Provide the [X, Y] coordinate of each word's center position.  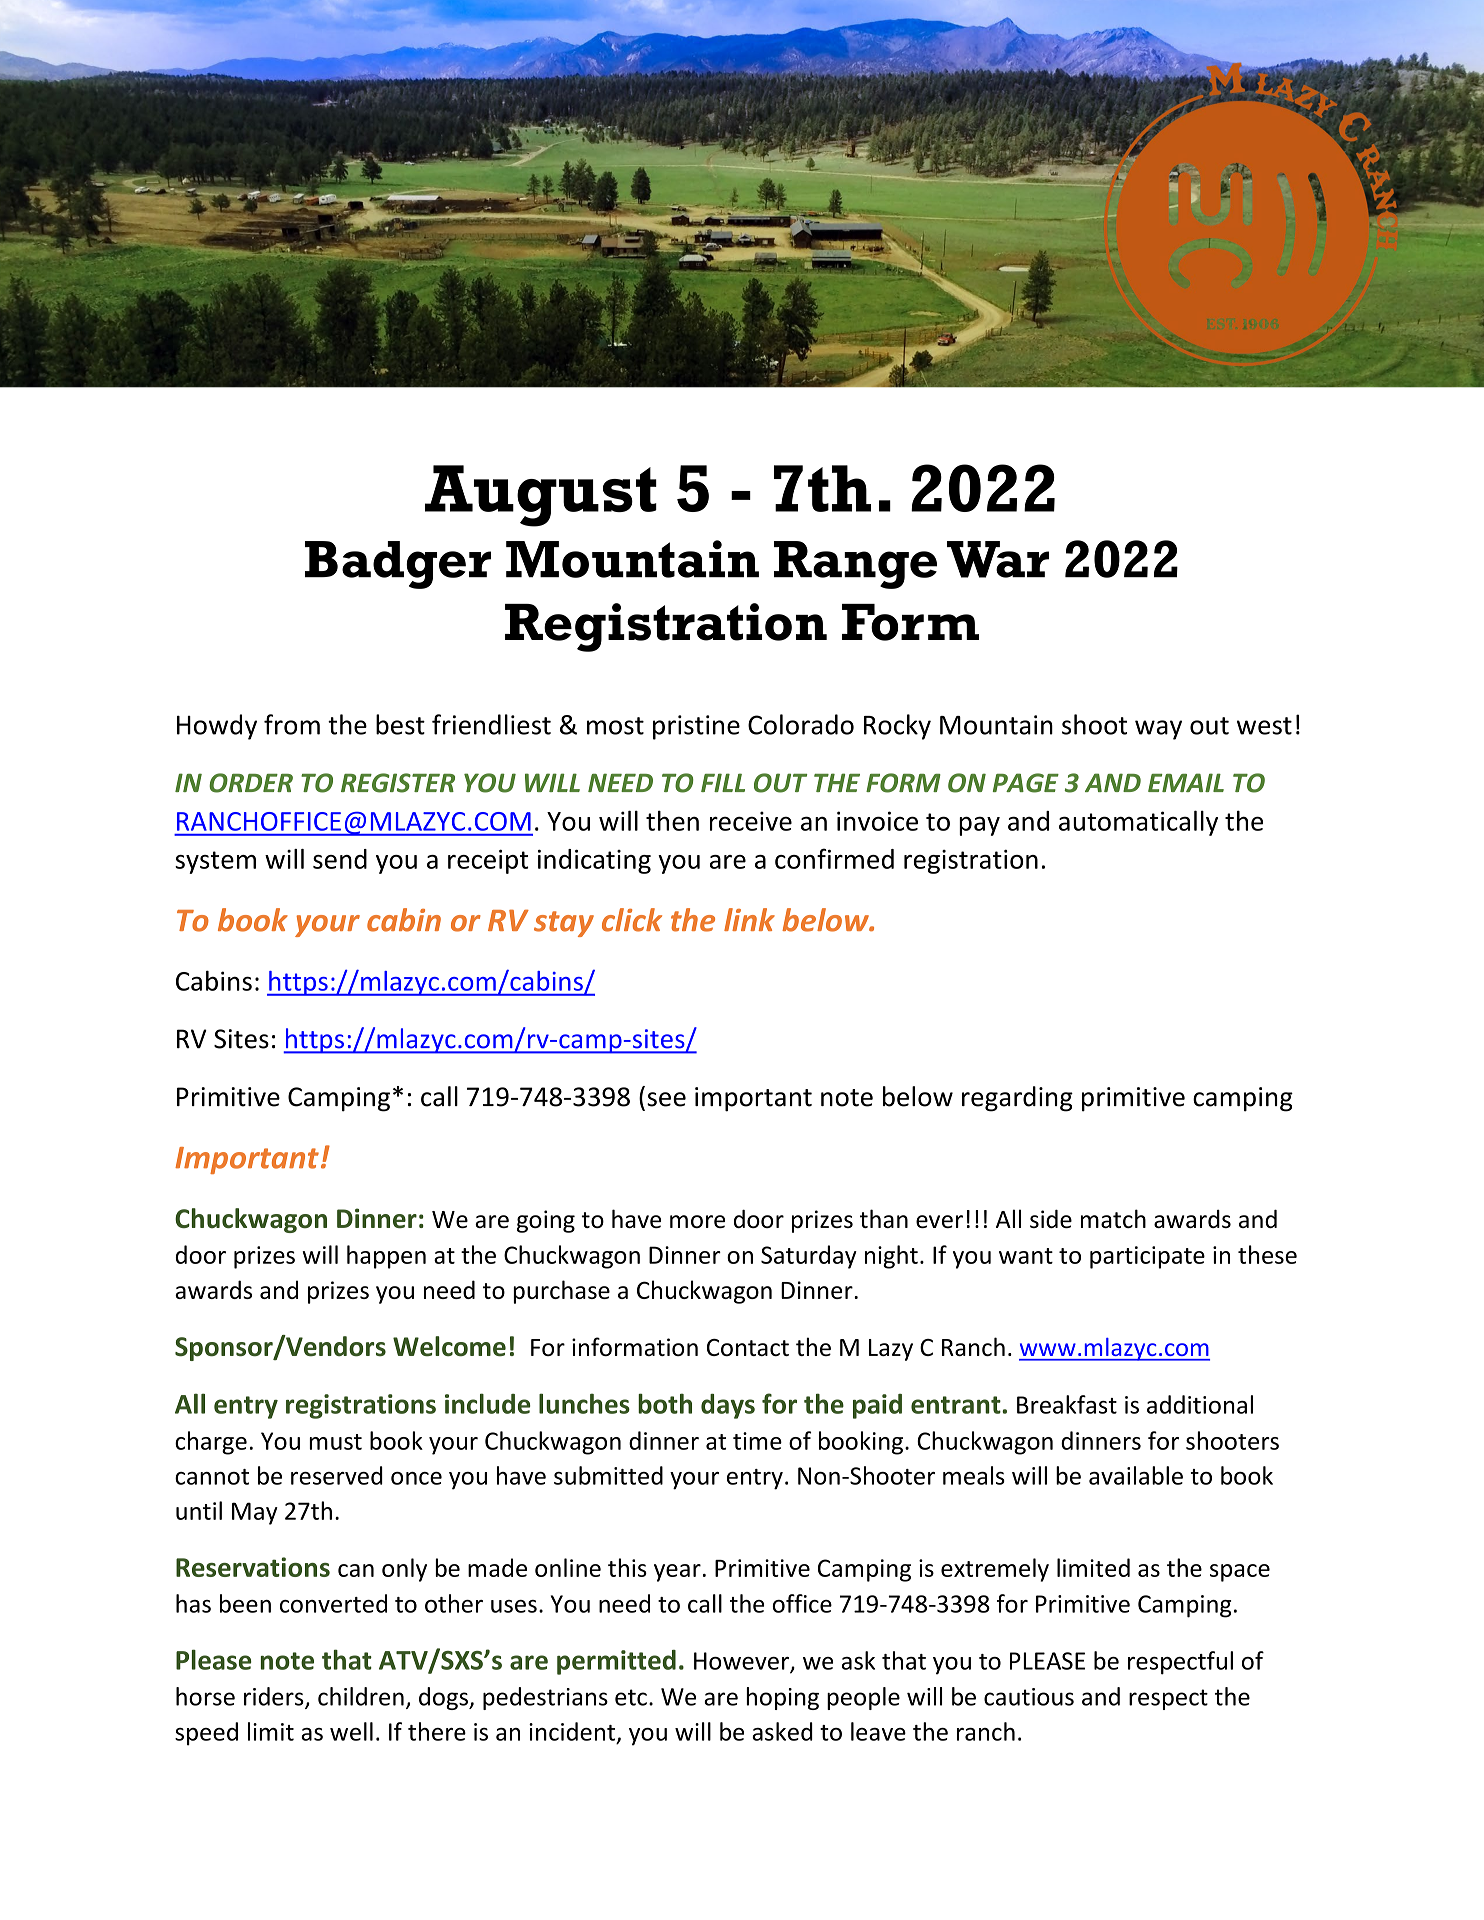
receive [751, 821]
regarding [1017, 1099]
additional [1200, 1404]
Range [855, 565]
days [728, 1406]
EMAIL [1186, 782]
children [361, 1696]
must [336, 1442]
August [541, 496]
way [1158, 730]
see [666, 1099]
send [340, 859]
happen [386, 1257]
